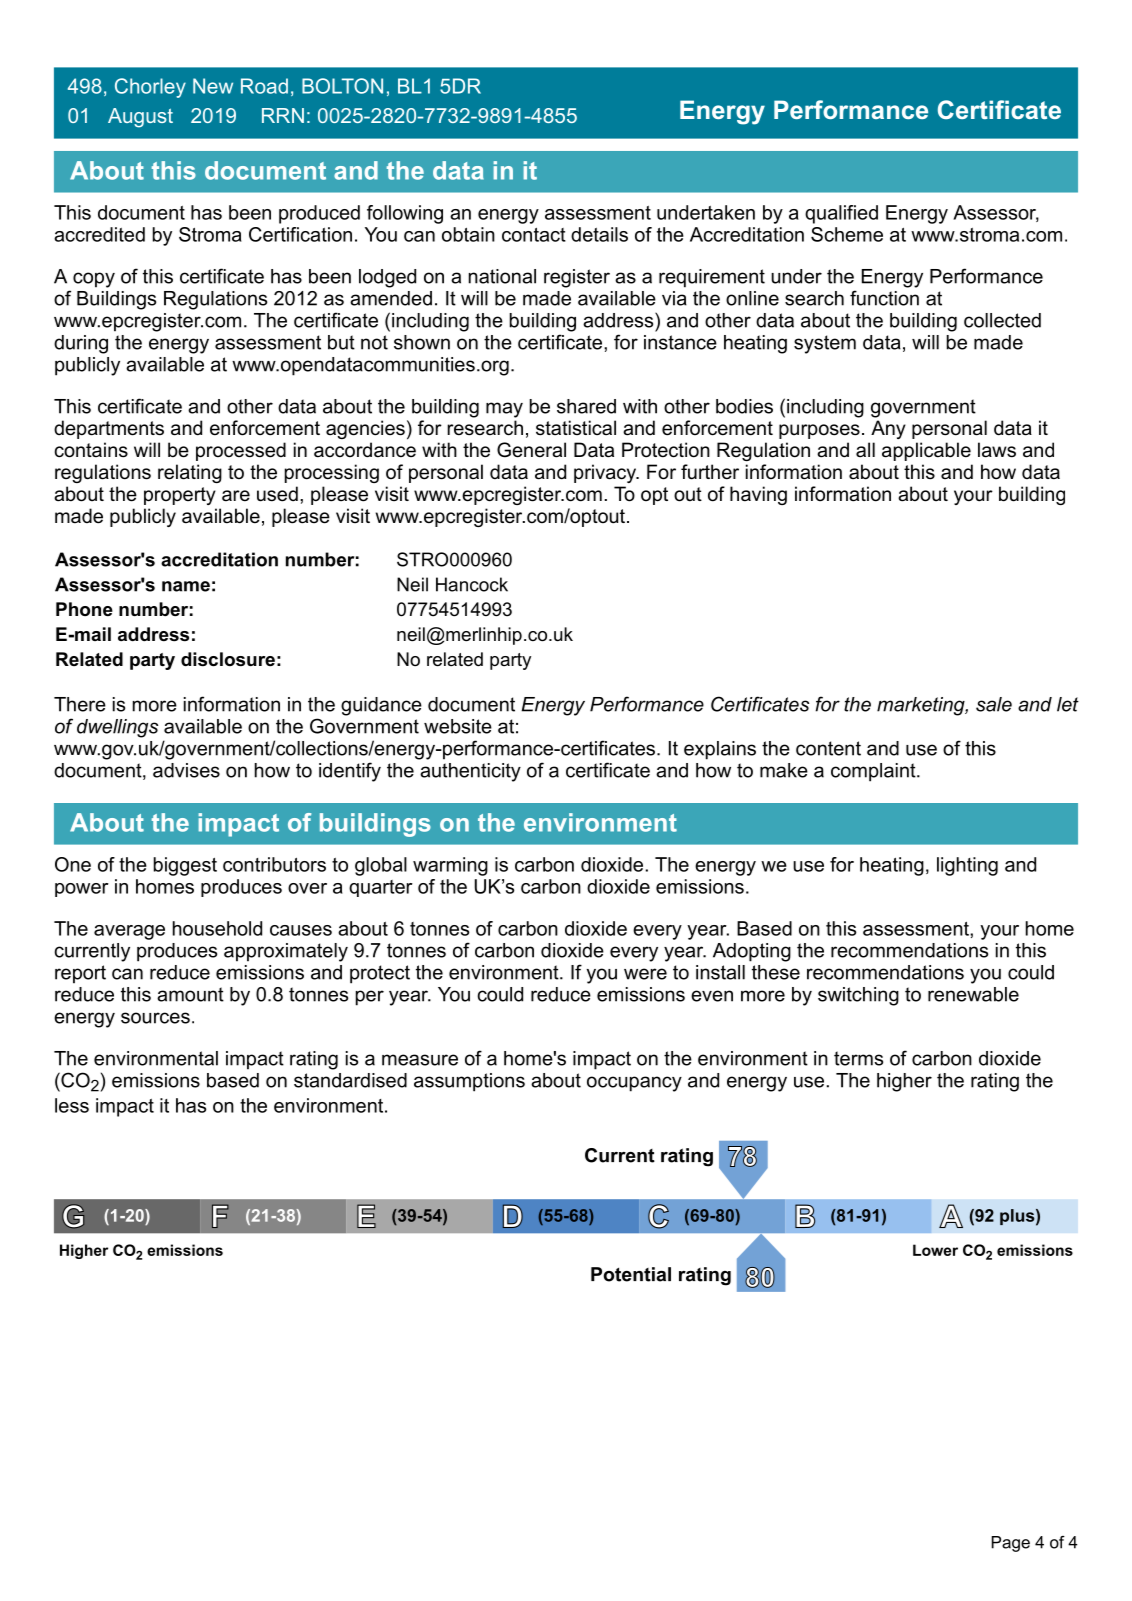  I want to click on qualified, so click(841, 214).
